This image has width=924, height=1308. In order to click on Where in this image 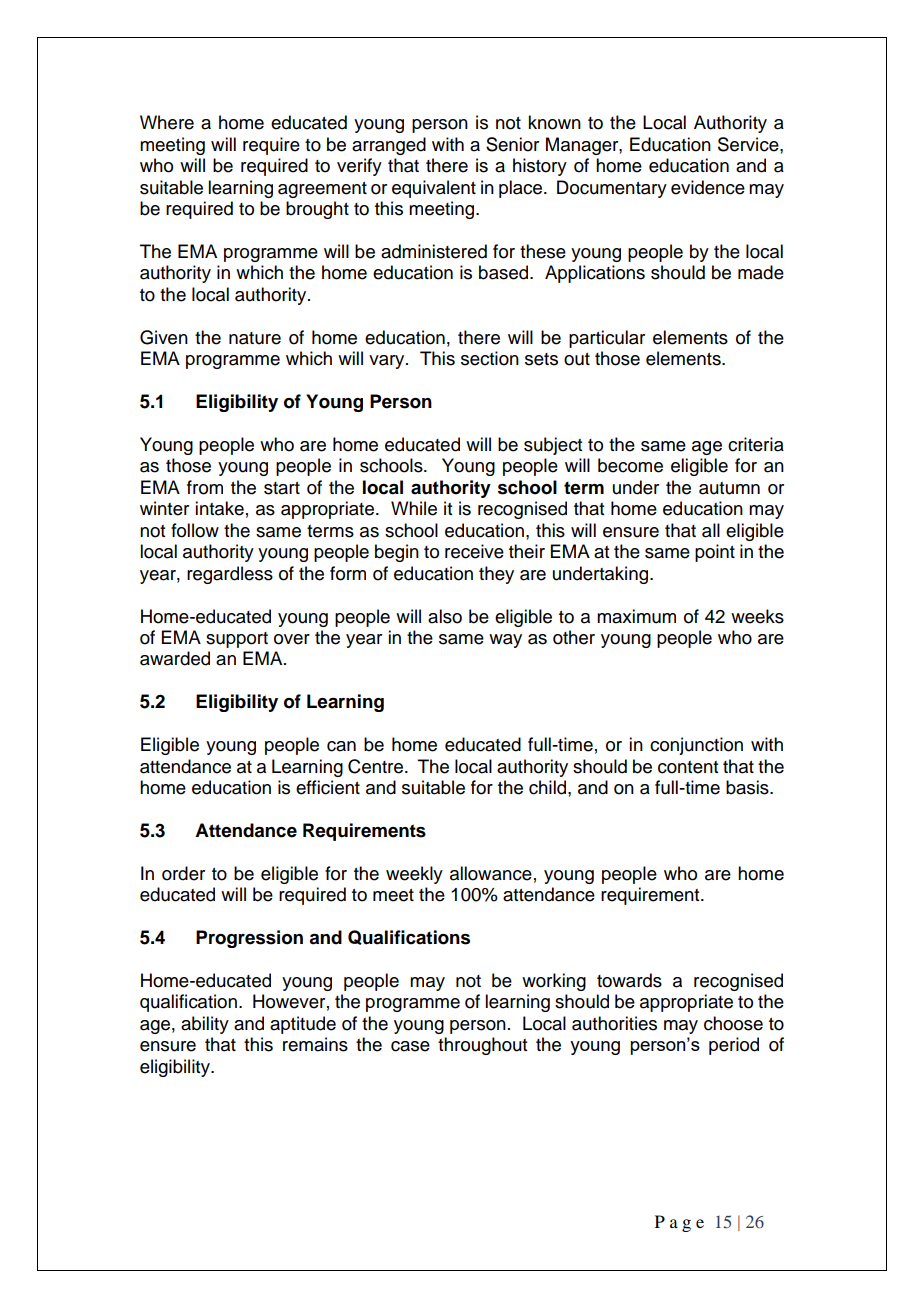, I will do `click(167, 122)`.
